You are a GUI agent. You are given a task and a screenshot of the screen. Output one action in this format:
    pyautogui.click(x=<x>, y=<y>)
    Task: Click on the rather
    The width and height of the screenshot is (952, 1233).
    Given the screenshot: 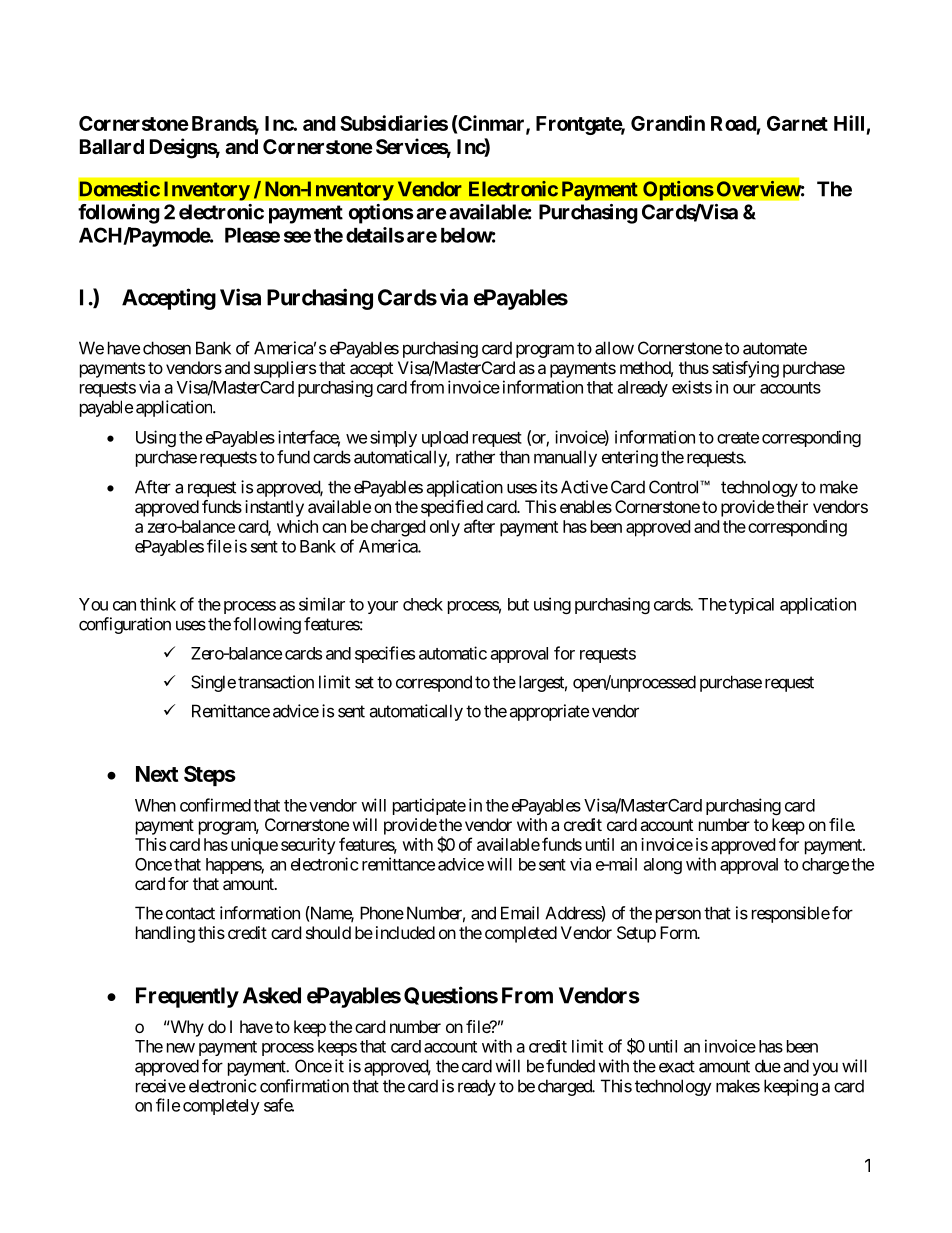 What is the action you would take?
    pyautogui.click(x=475, y=457)
